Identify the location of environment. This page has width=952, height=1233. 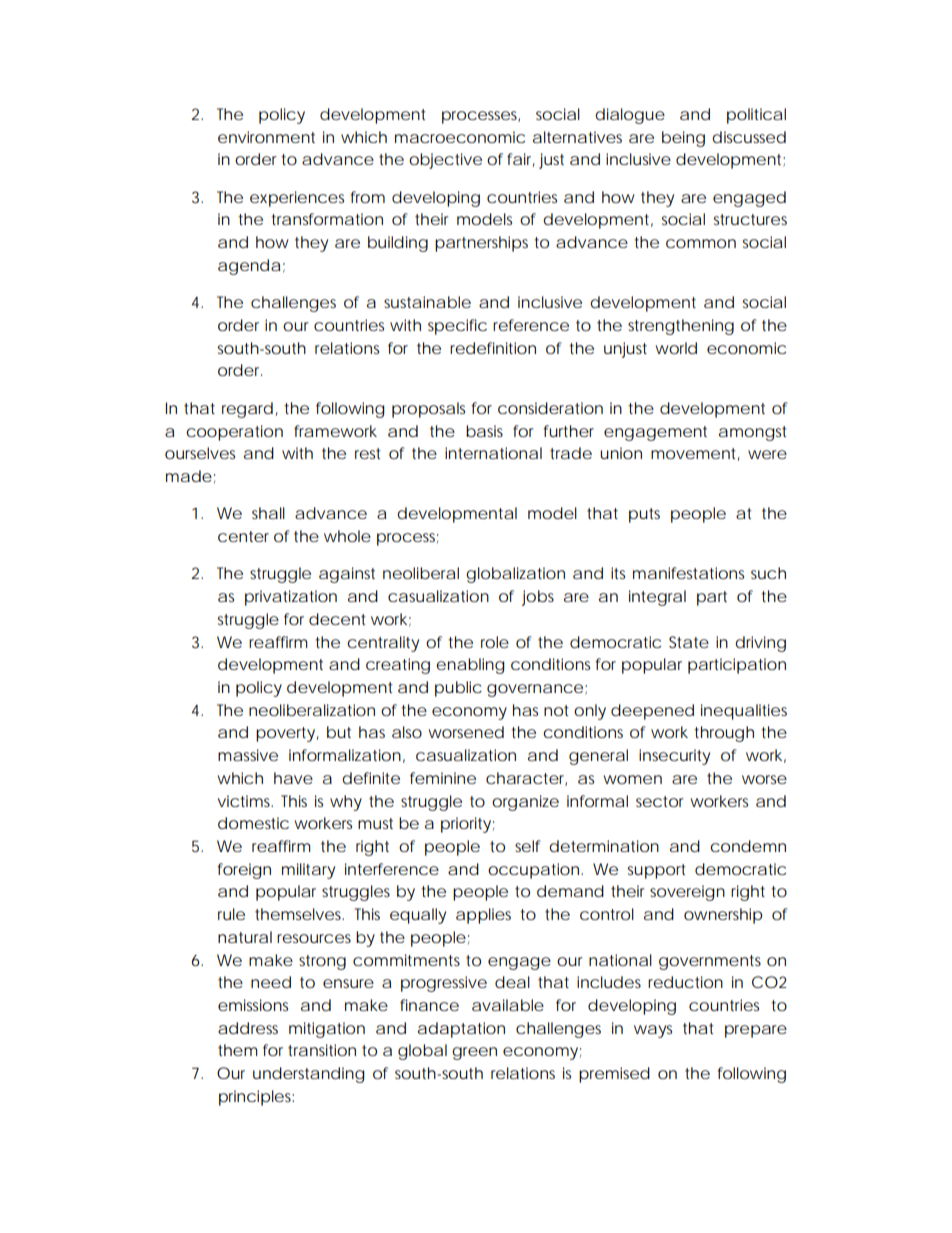
(266, 137).
